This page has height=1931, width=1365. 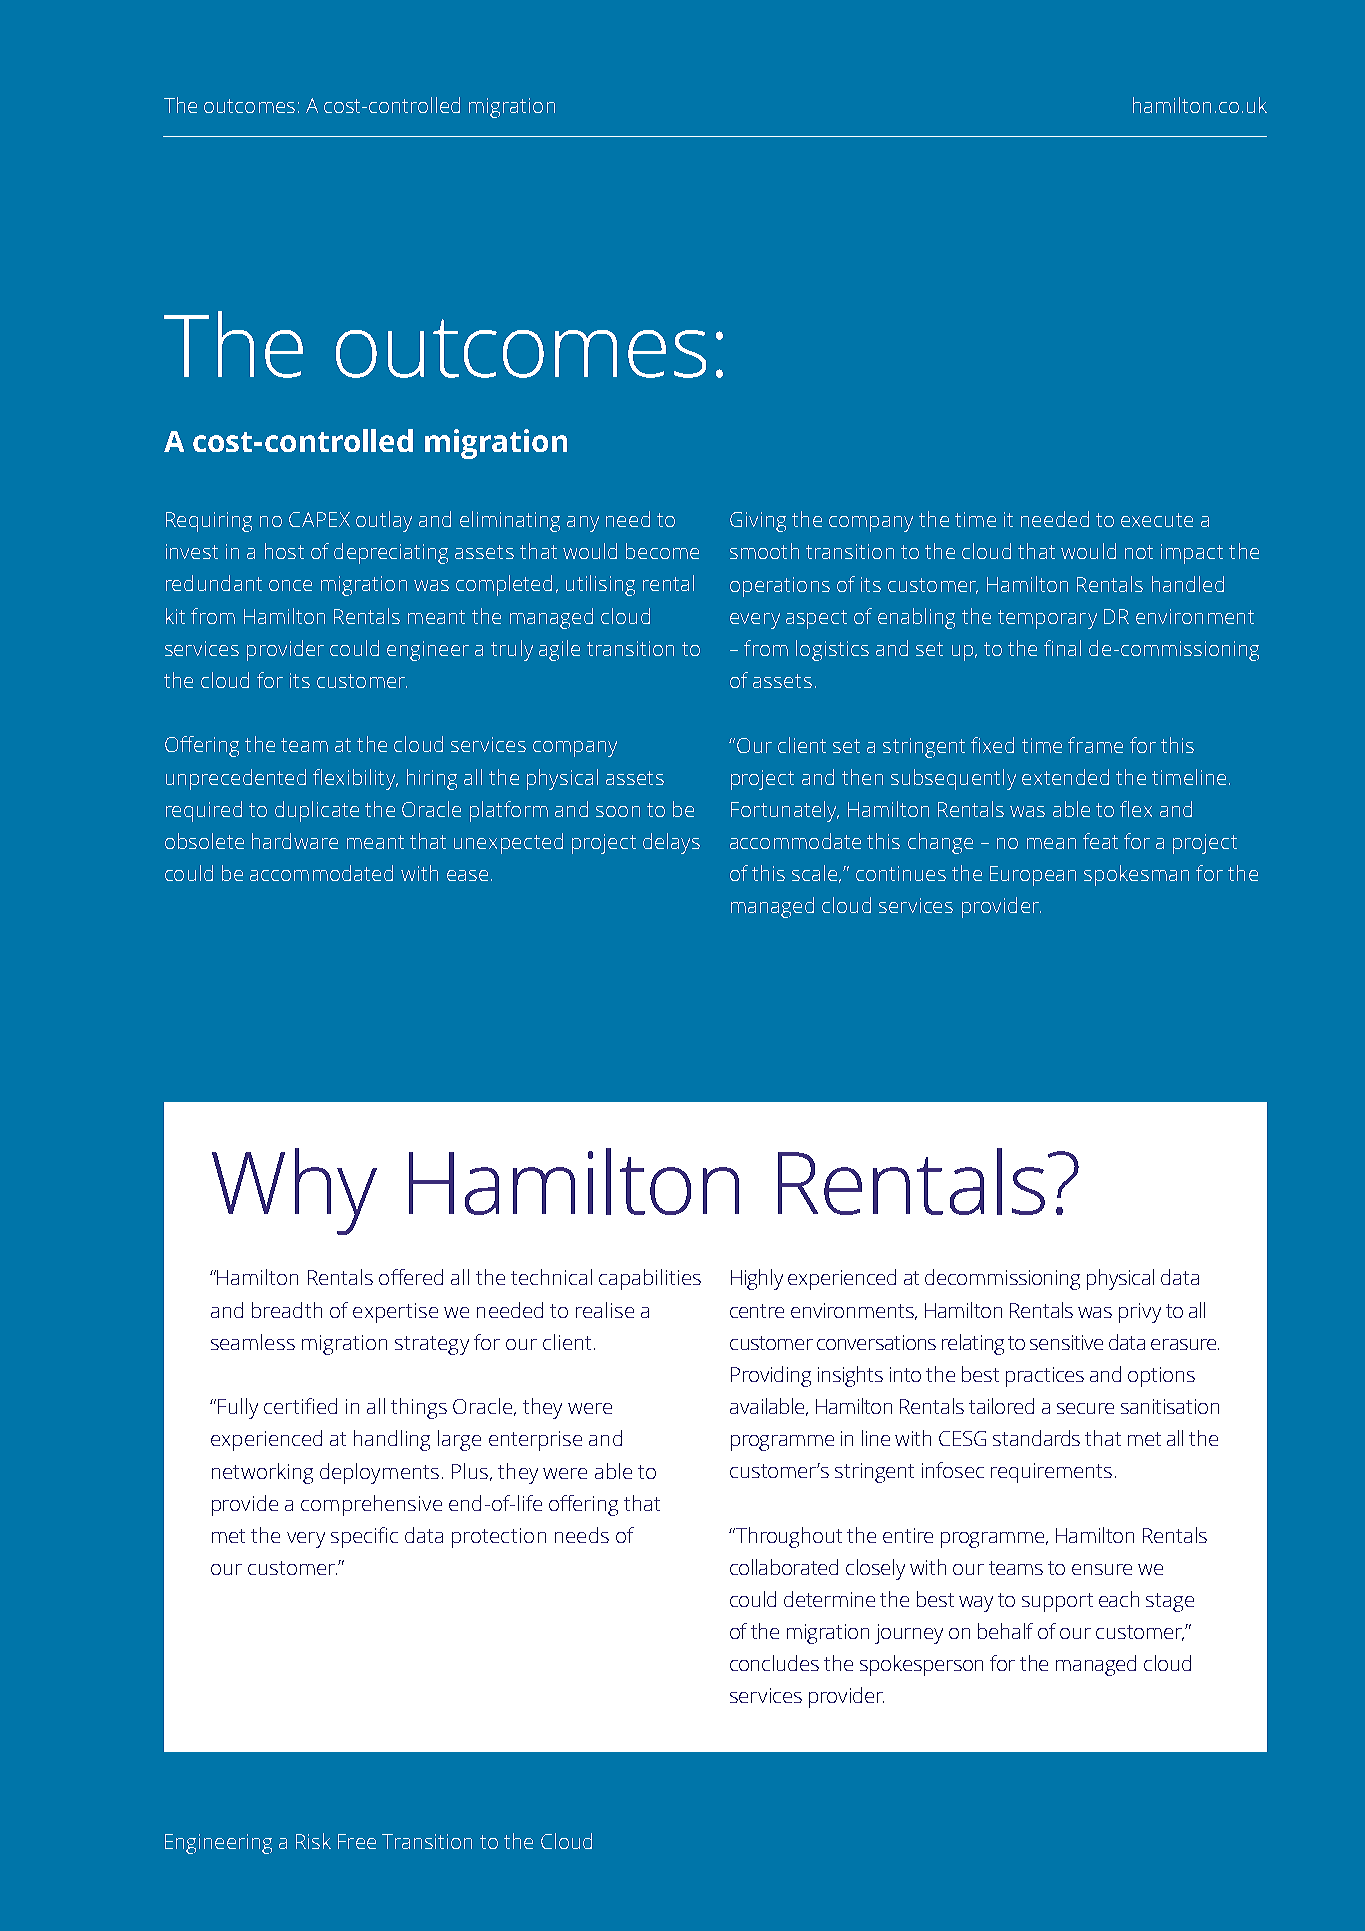 I want to click on concludes, so click(x=774, y=1663).
